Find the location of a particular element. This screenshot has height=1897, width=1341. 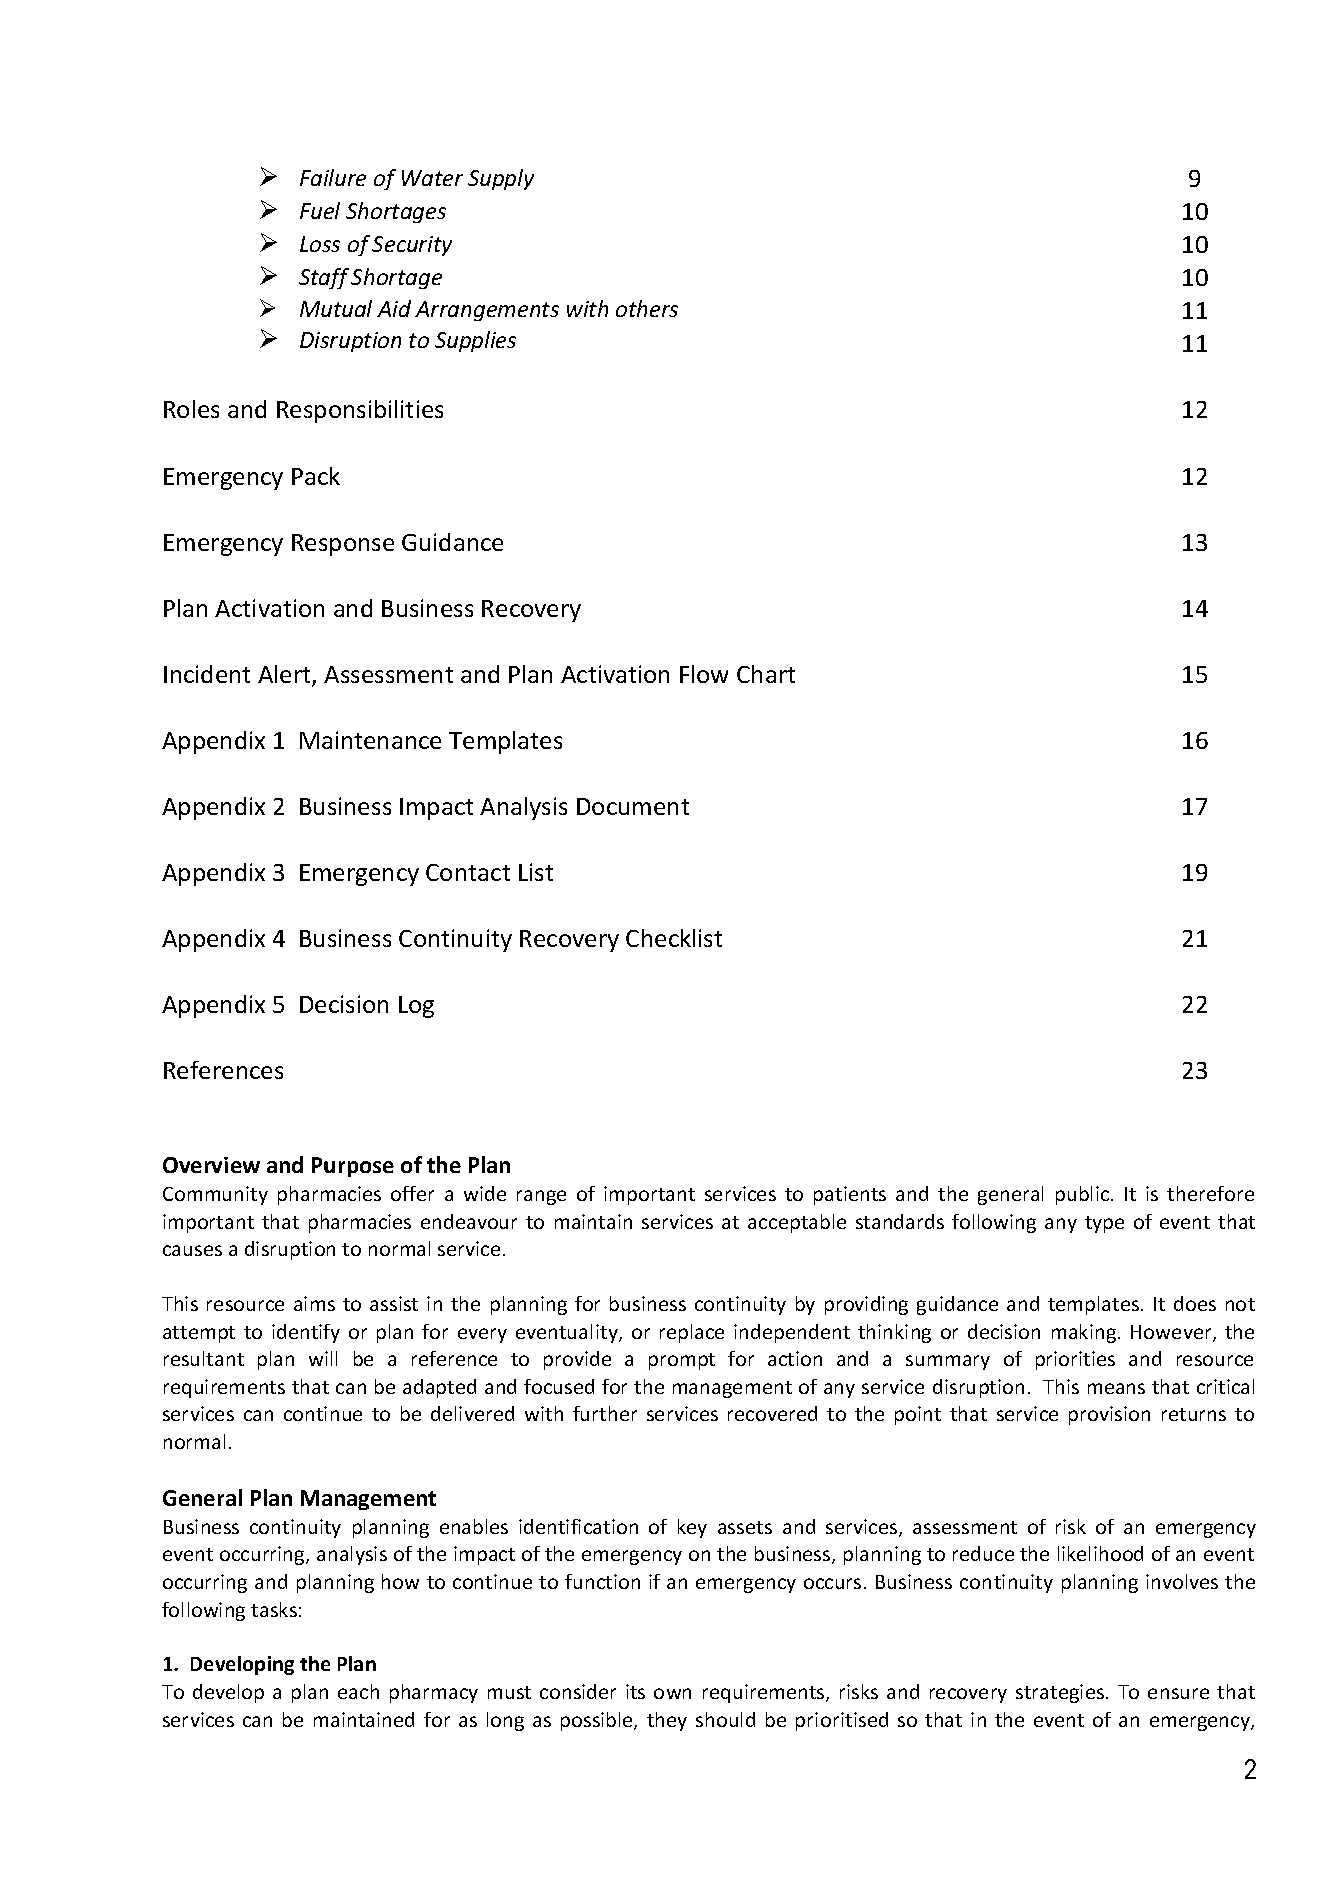

Fuel is located at coordinates (320, 210).
